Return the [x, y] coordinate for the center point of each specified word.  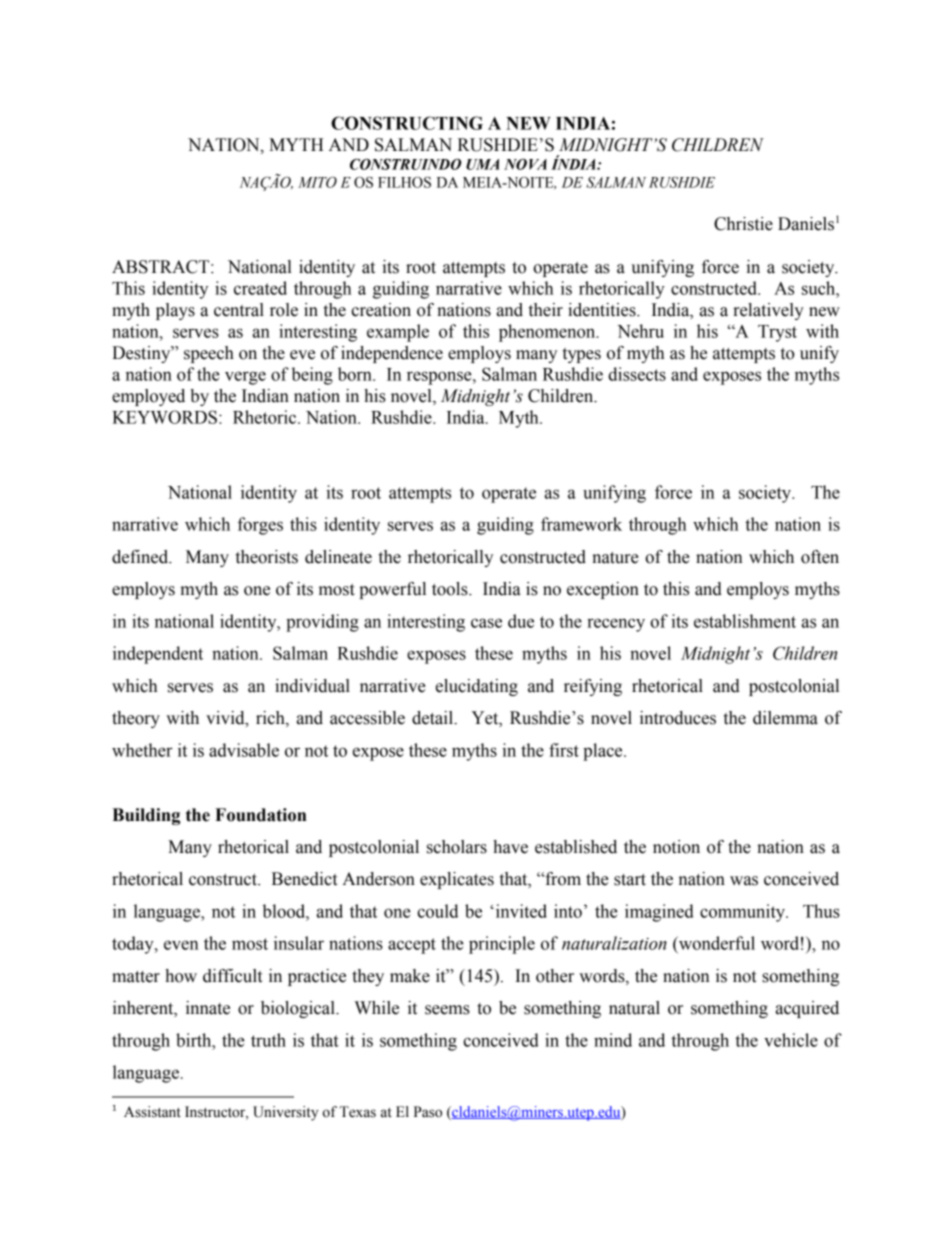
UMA [482, 164]
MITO [317, 182]
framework [581, 524]
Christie [743, 224]
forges [260, 526]
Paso [428, 1112]
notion [676, 847]
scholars [457, 847]
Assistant [152, 1112]
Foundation [260, 815]
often [820, 557]
